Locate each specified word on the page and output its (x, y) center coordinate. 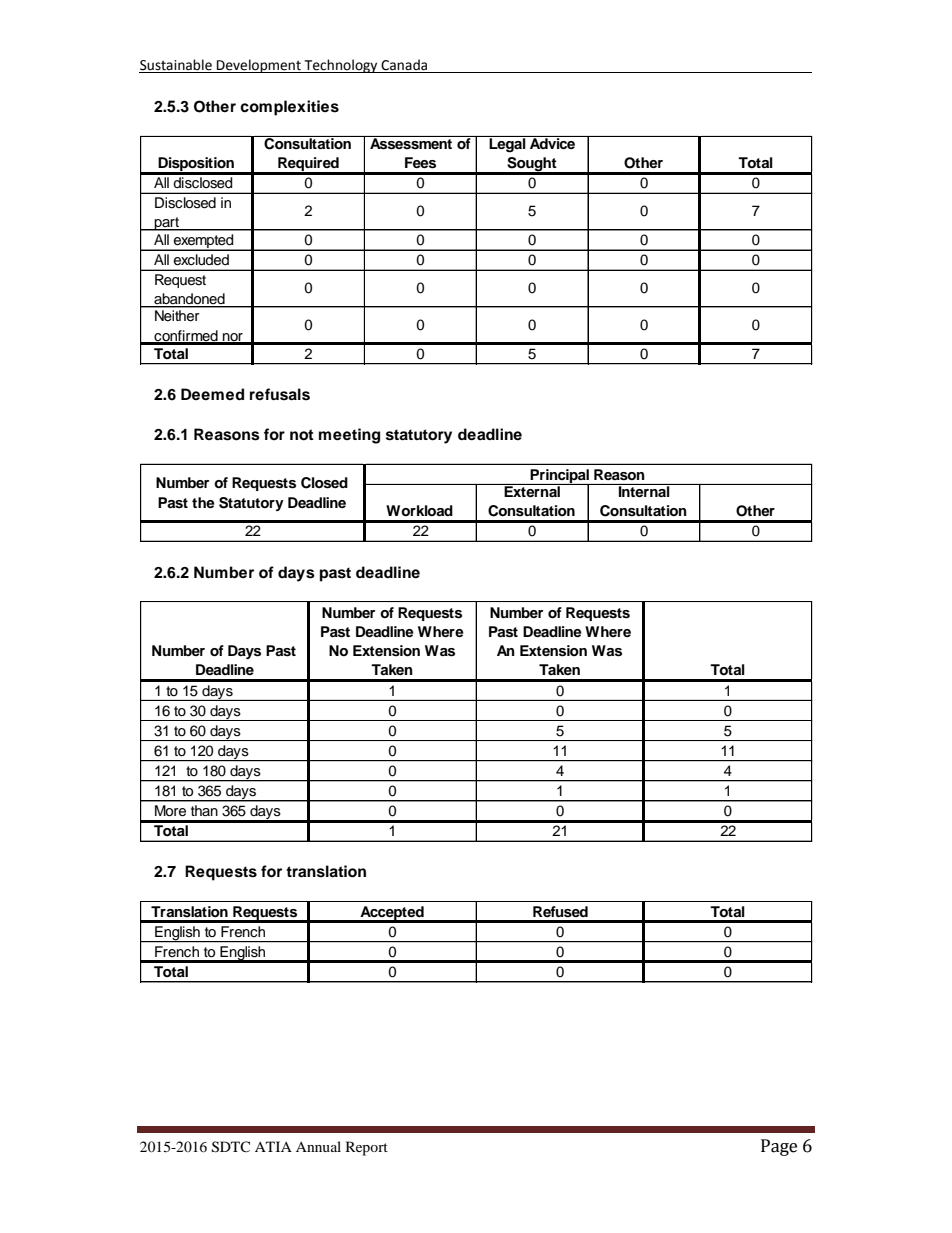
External (532, 490)
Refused (560, 912)
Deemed (212, 394)
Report (367, 1148)
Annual (318, 1146)
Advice (553, 142)
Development (259, 66)
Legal (508, 144)
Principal (560, 477)
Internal (644, 490)
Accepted (392, 914)
